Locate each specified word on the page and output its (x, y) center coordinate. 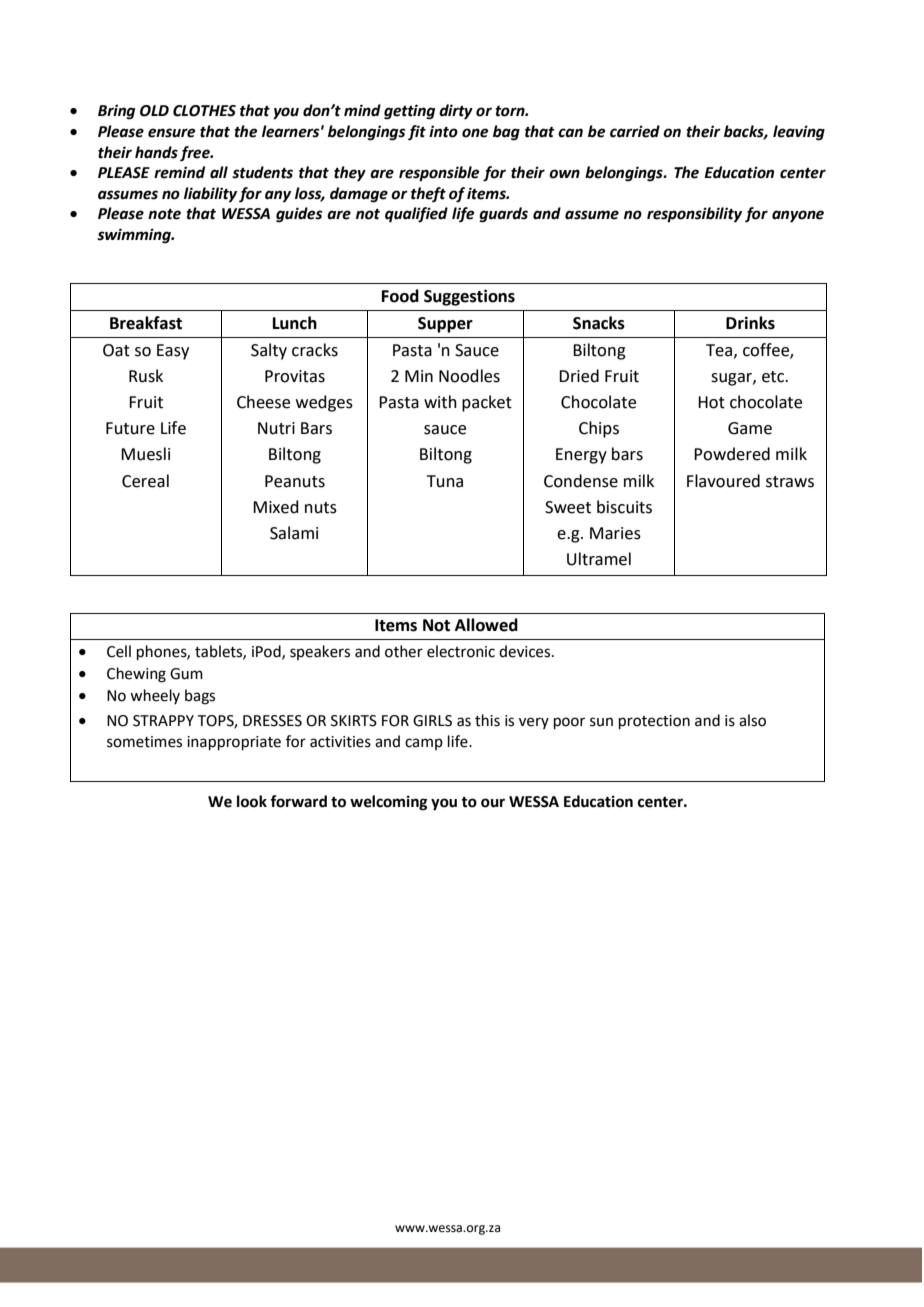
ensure (171, 133)
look (252, 801)
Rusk (146, 376)
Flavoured (723, 481)
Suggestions (469, 297)
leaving (799, 133)
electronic (461, 651)
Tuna (445, 481)
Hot (711, 402)
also (752, 720)
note (164, 214)
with (440, 402)
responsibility (694, 215)
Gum (186, 674)
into (443, 131)
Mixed (276, 507)
